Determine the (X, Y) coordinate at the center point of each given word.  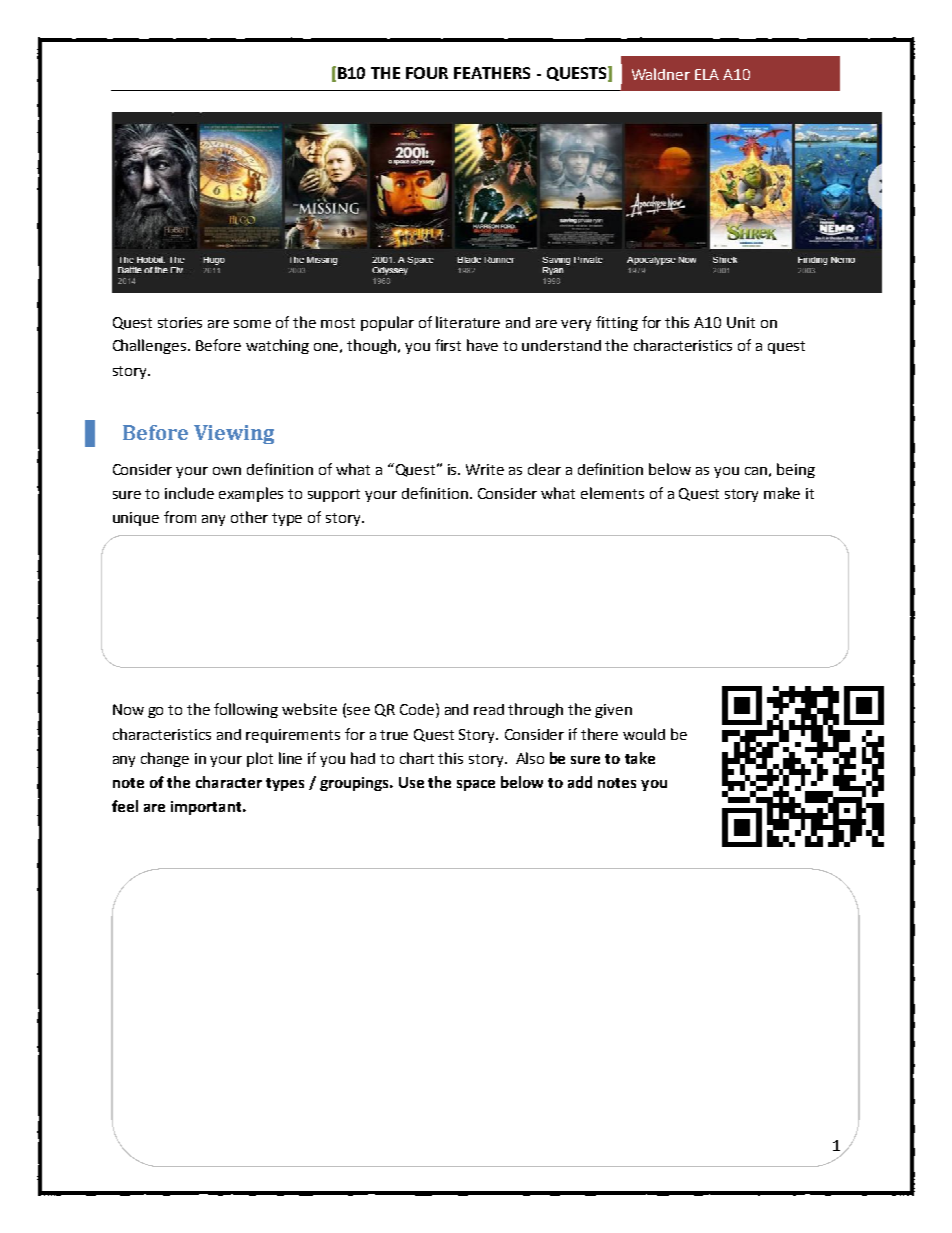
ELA (707, 74)
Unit (741, 322)
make (782, 493)
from (180, 517)
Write (485, 469)
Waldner (661, 74)
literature (468, 322)
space (476, 785)
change (165, 759)
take (640, 758)
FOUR (427, 73)
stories (180, 322)
